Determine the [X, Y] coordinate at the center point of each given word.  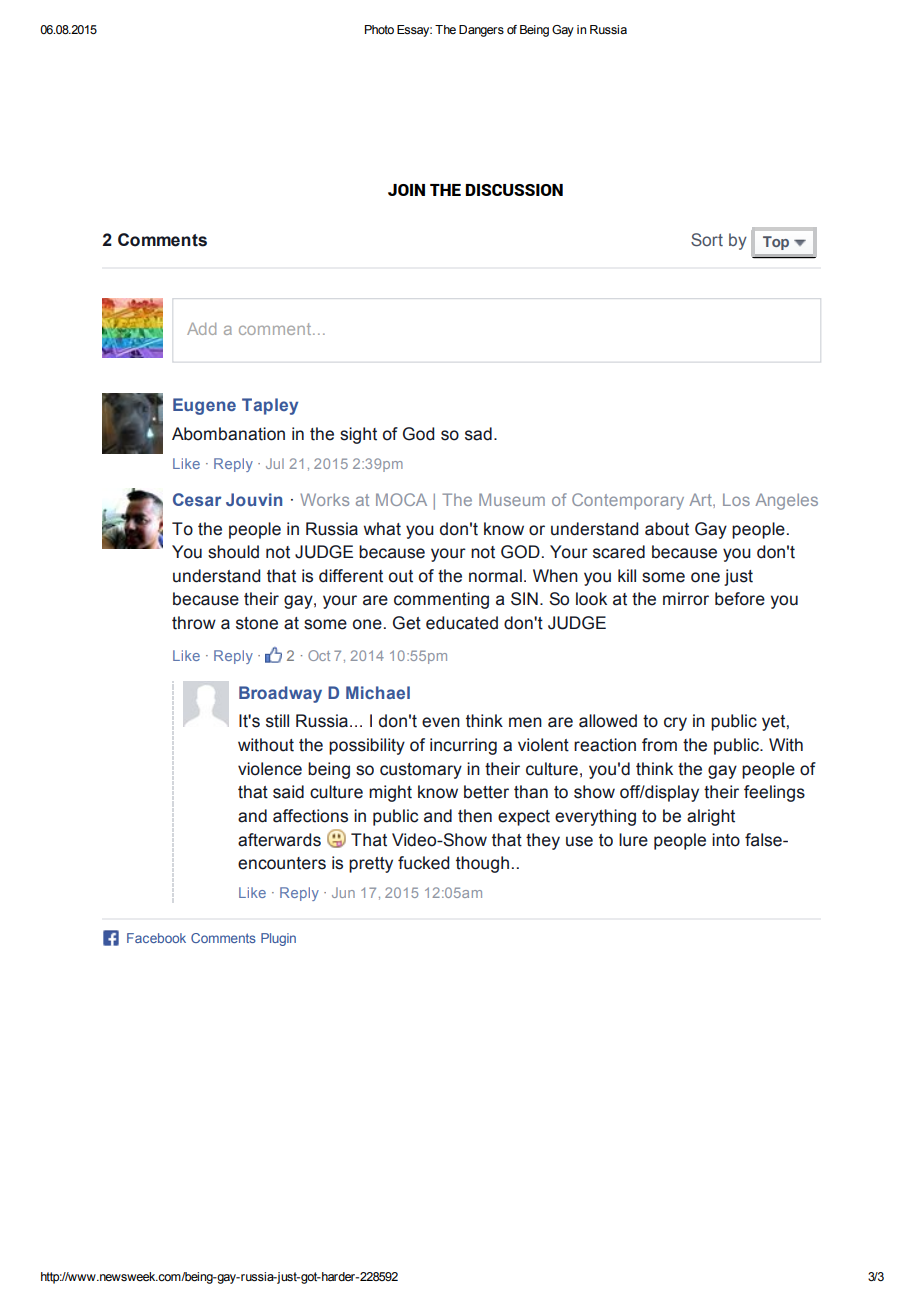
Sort [707, 239]
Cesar [197, 499]
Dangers [481, 31]
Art [701, 499]
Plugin [278, 939]
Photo [379, 29]
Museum [512, 499]
